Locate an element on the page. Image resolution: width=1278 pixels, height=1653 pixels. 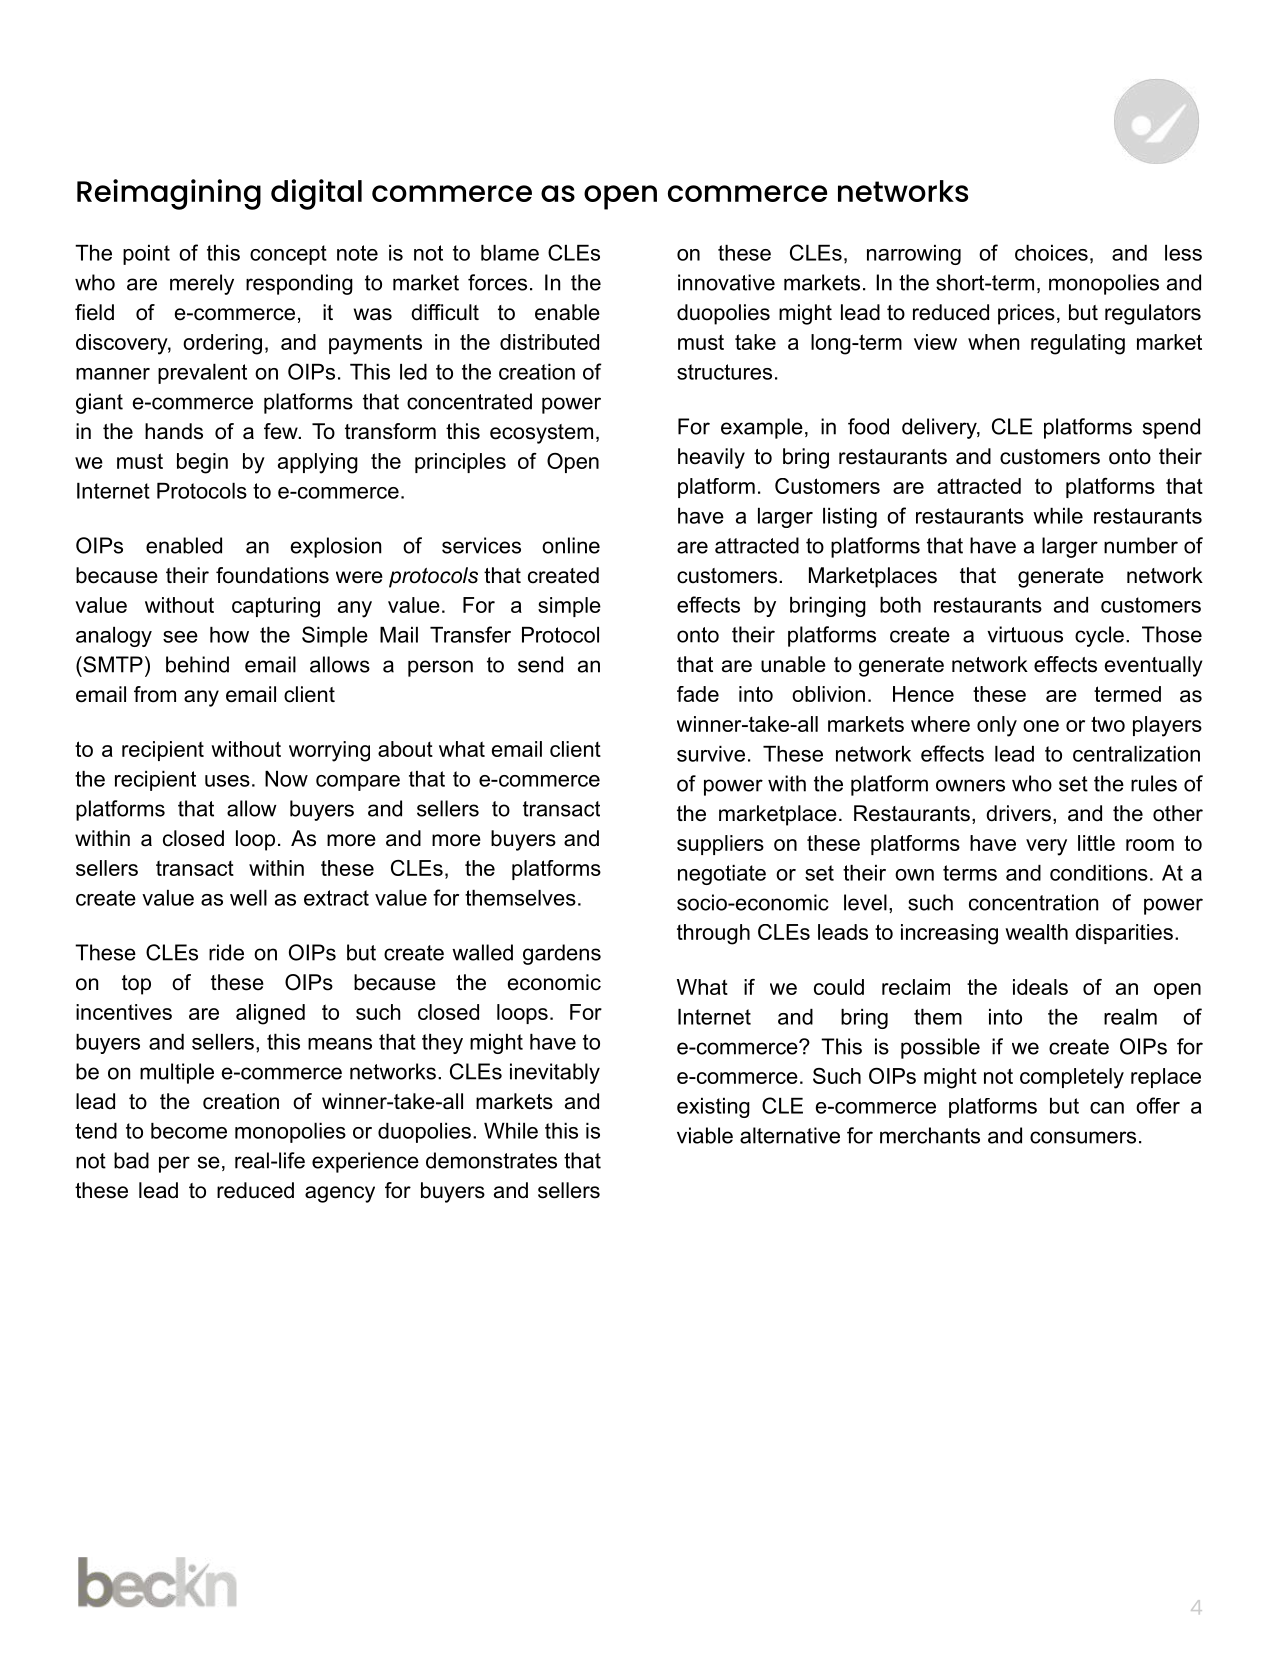
Reimagining is located at coordinates (169, 194).
